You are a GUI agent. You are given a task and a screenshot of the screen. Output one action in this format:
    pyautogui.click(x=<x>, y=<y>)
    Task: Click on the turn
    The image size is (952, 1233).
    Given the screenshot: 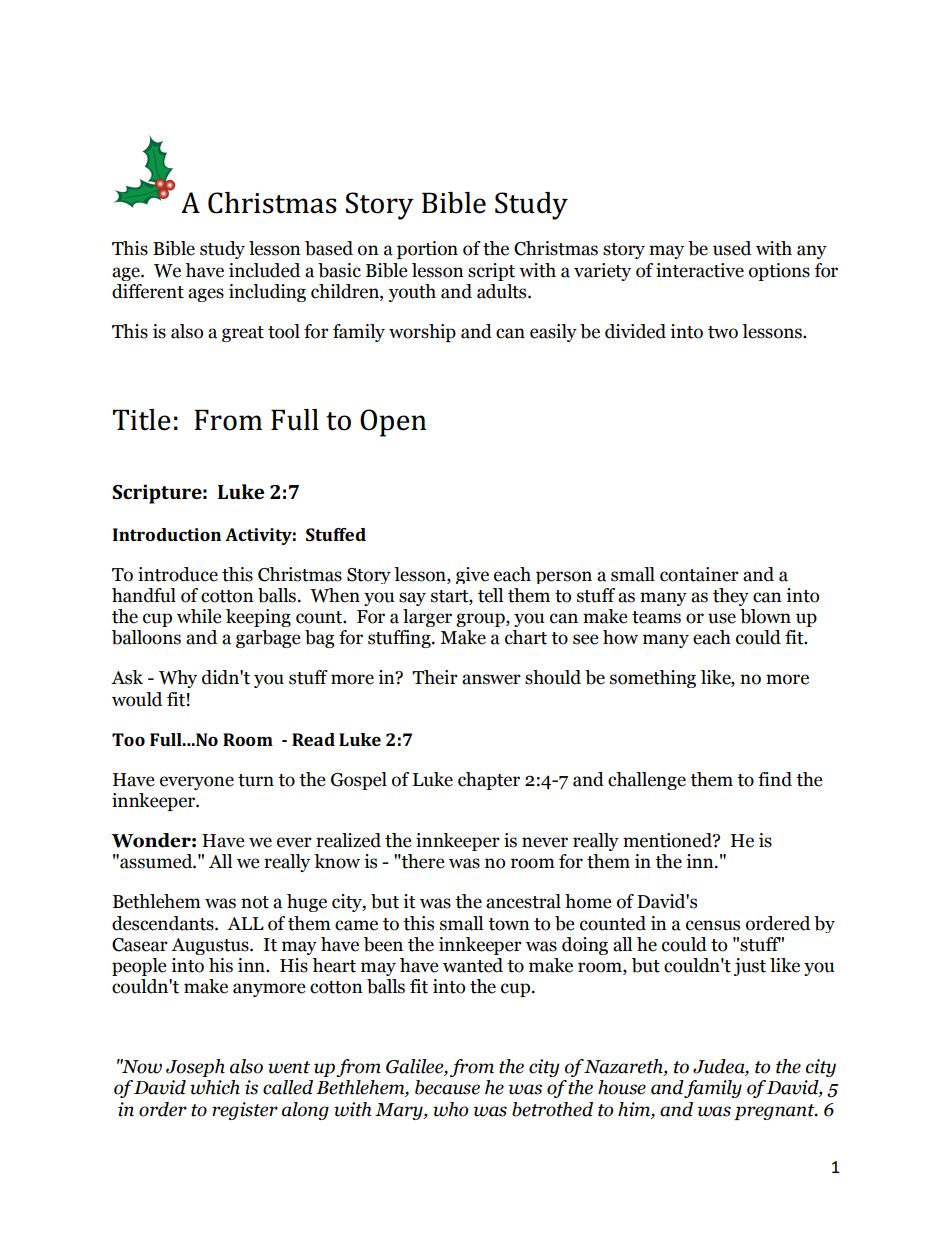 What is the action you would take?
    pyautogui.click(x=256, y=780)
